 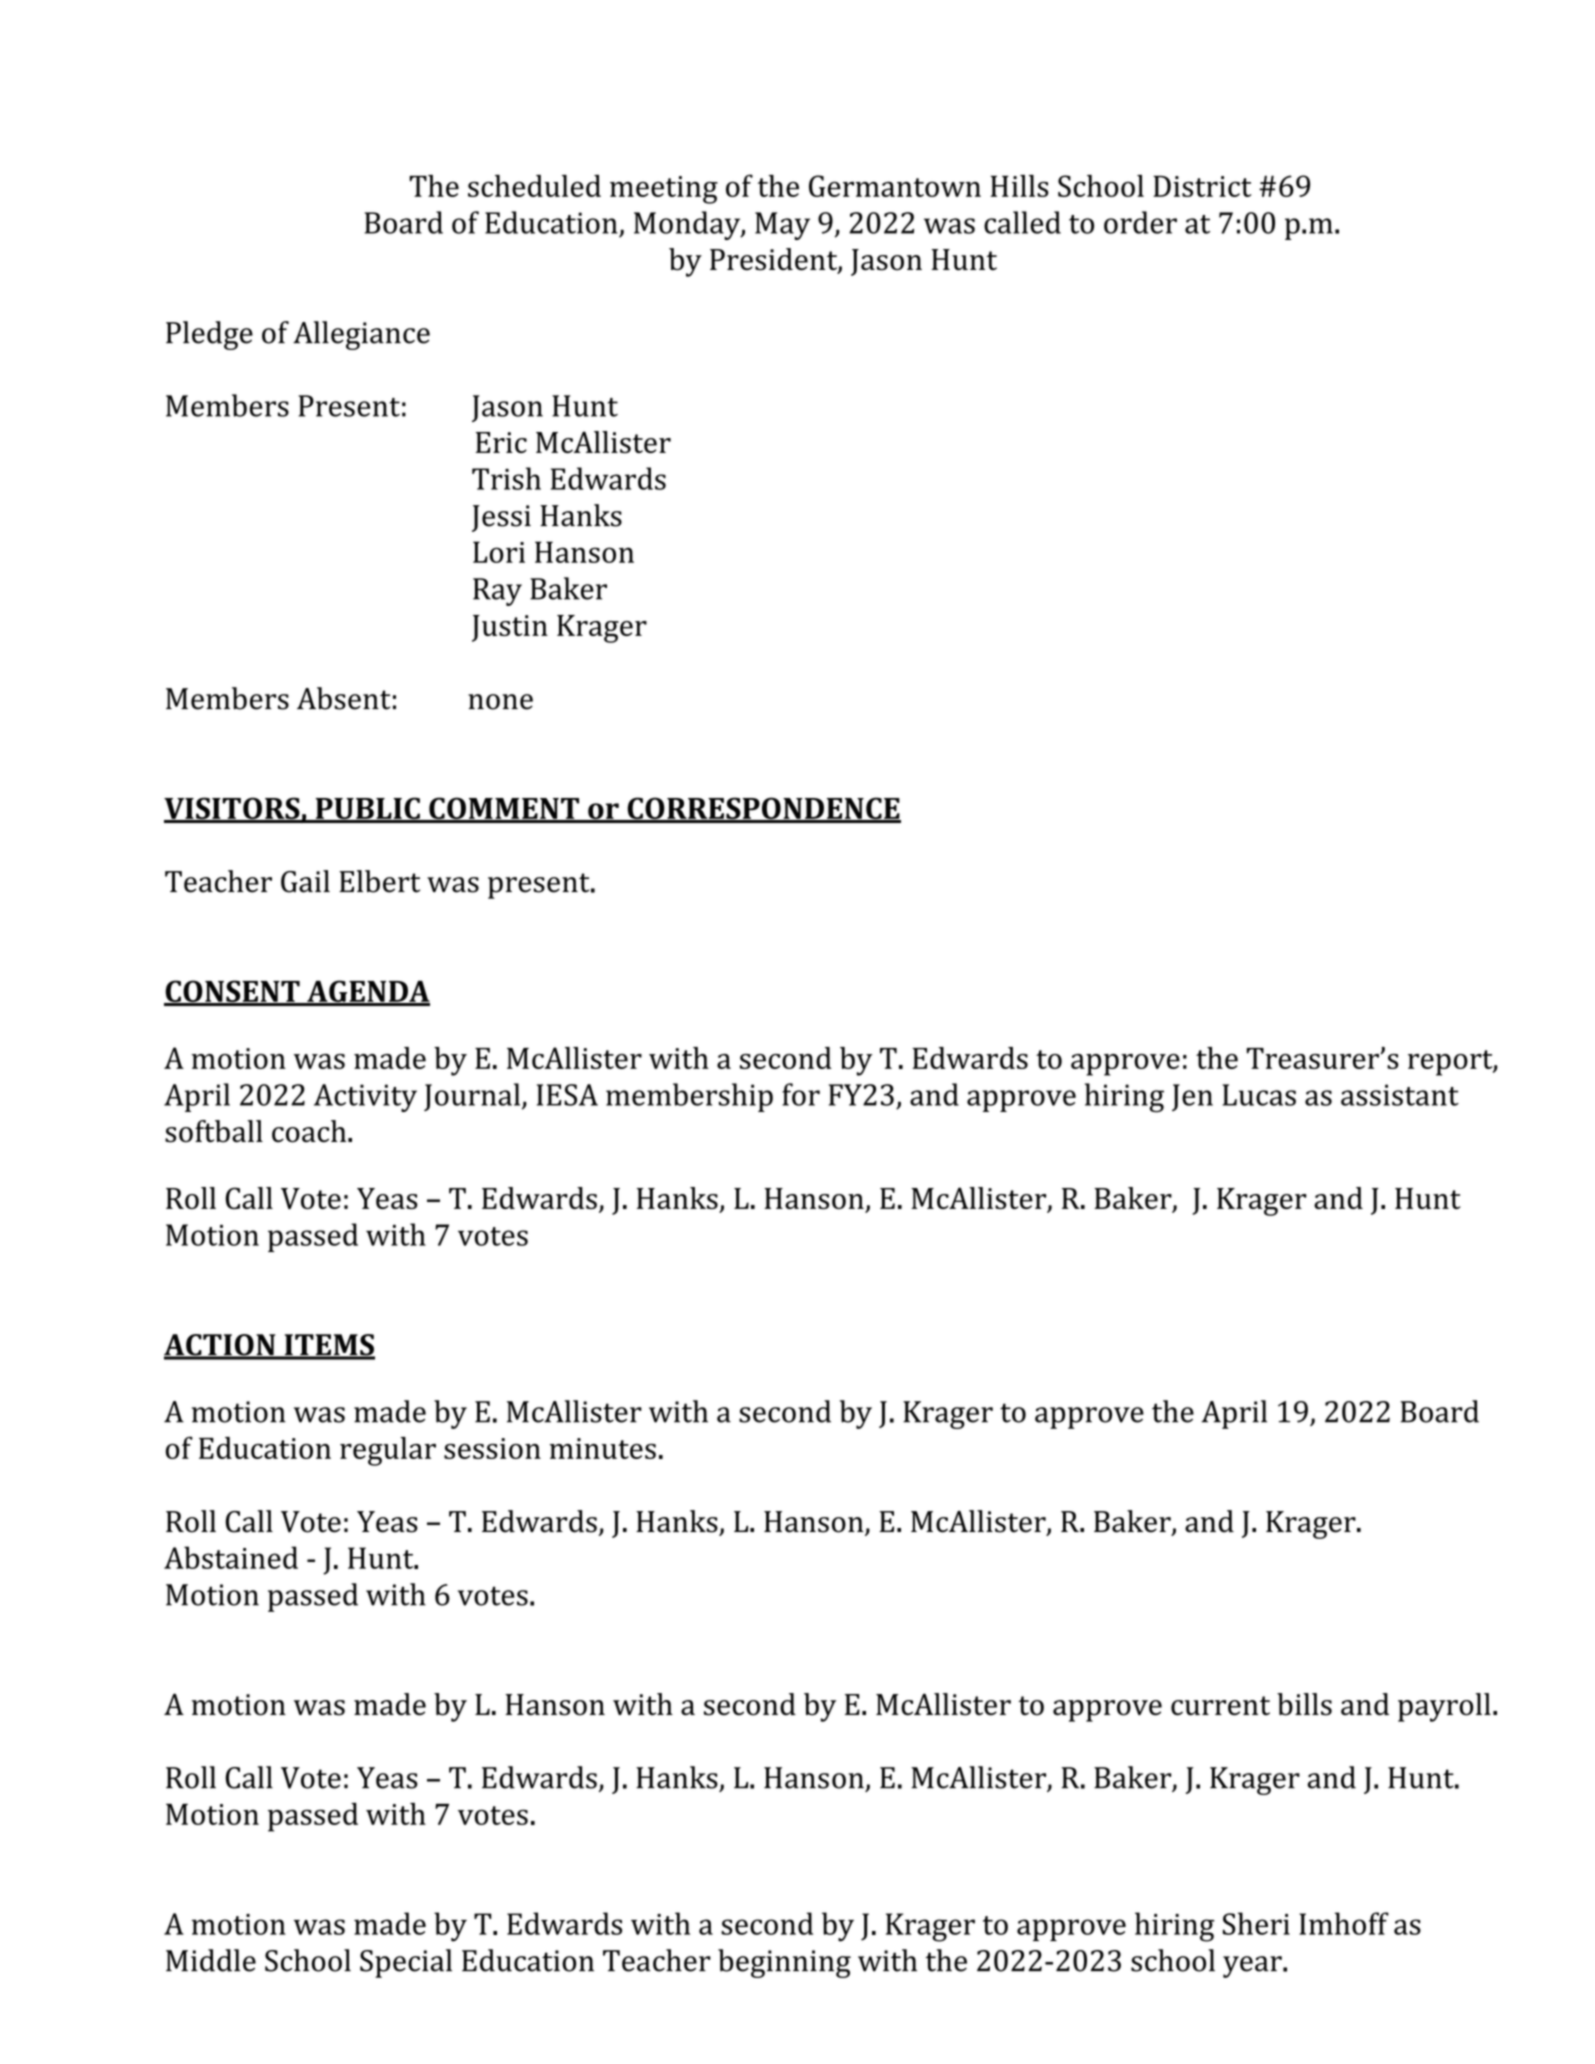 I want to click on Special, so click(x=406, y=1963).
